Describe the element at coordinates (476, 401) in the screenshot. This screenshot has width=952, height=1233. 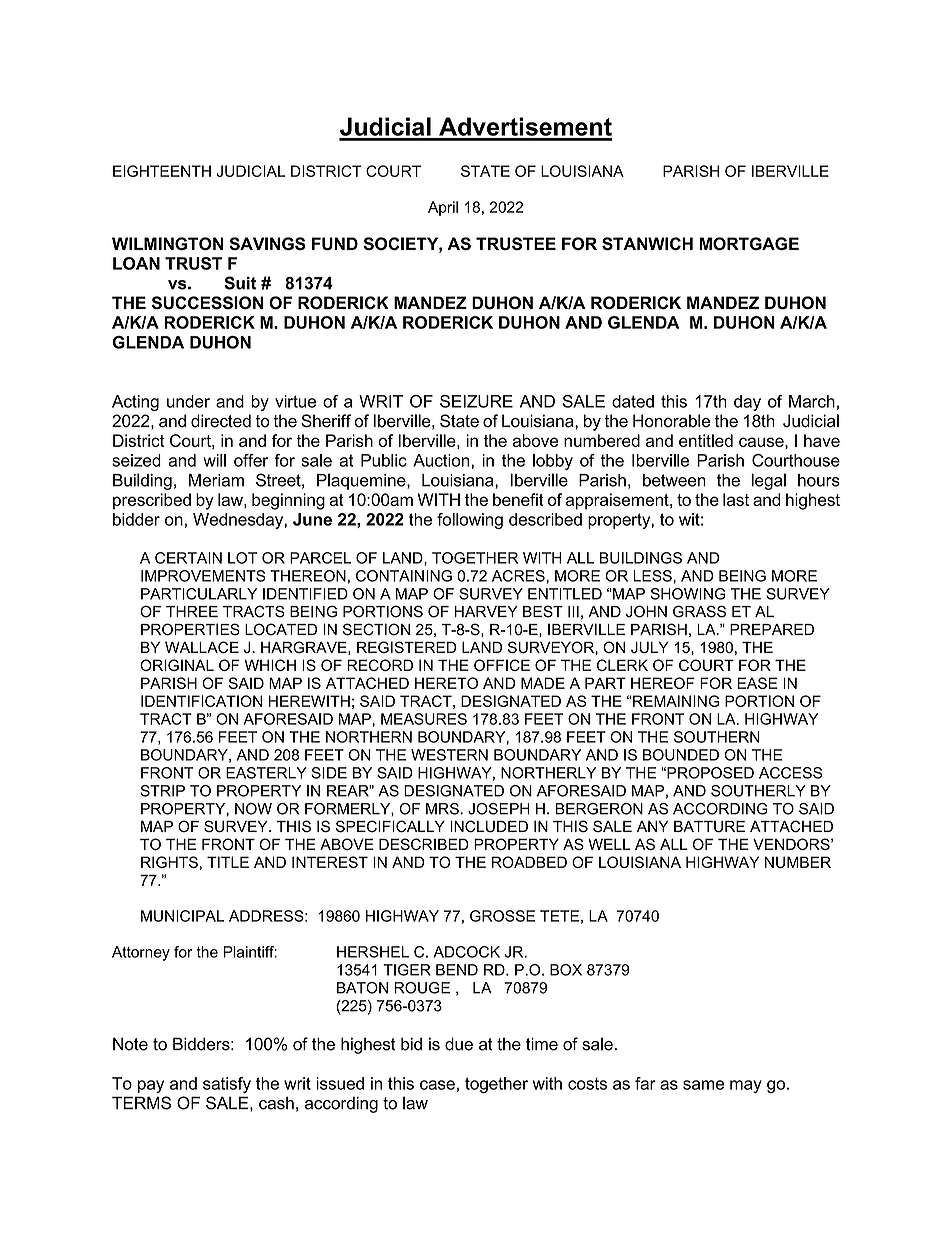
I see `SEIZURE` at that location.
